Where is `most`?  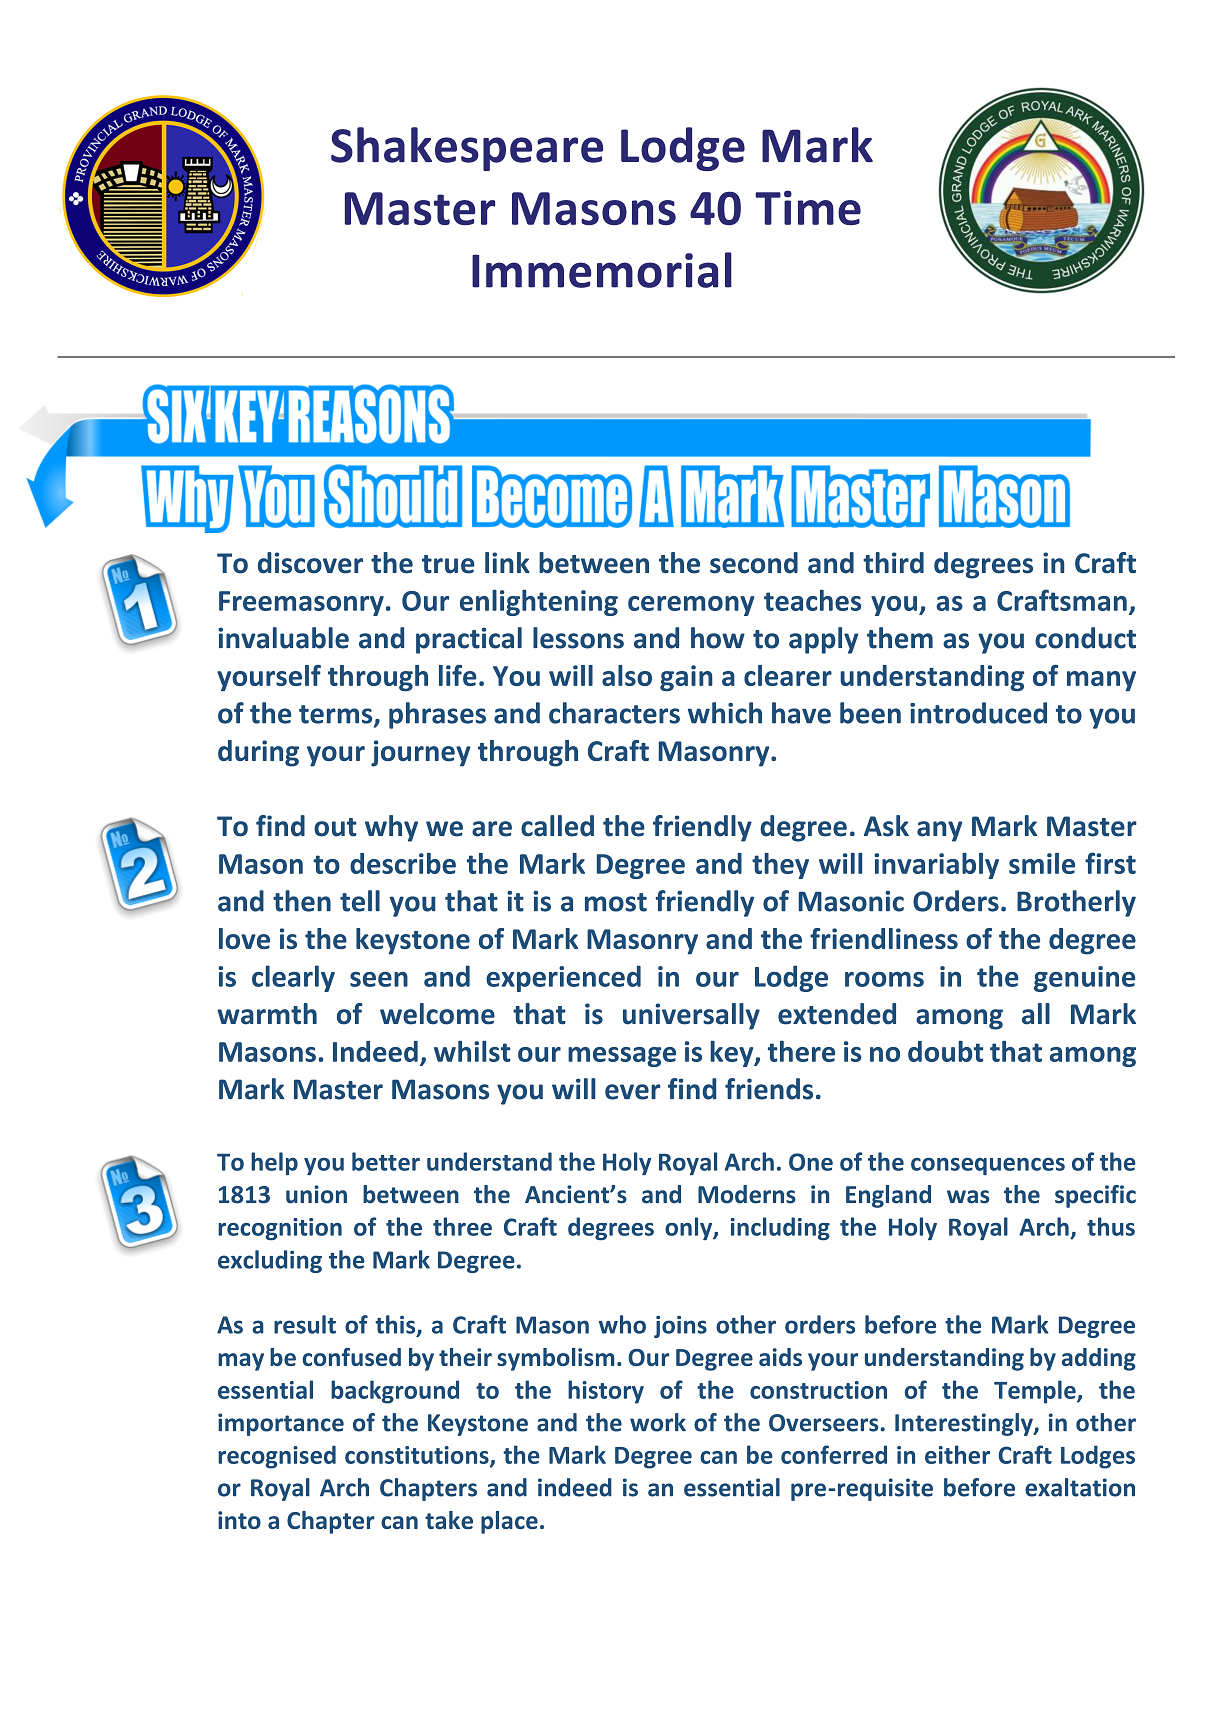 most is located at coordinates (616, 902).
